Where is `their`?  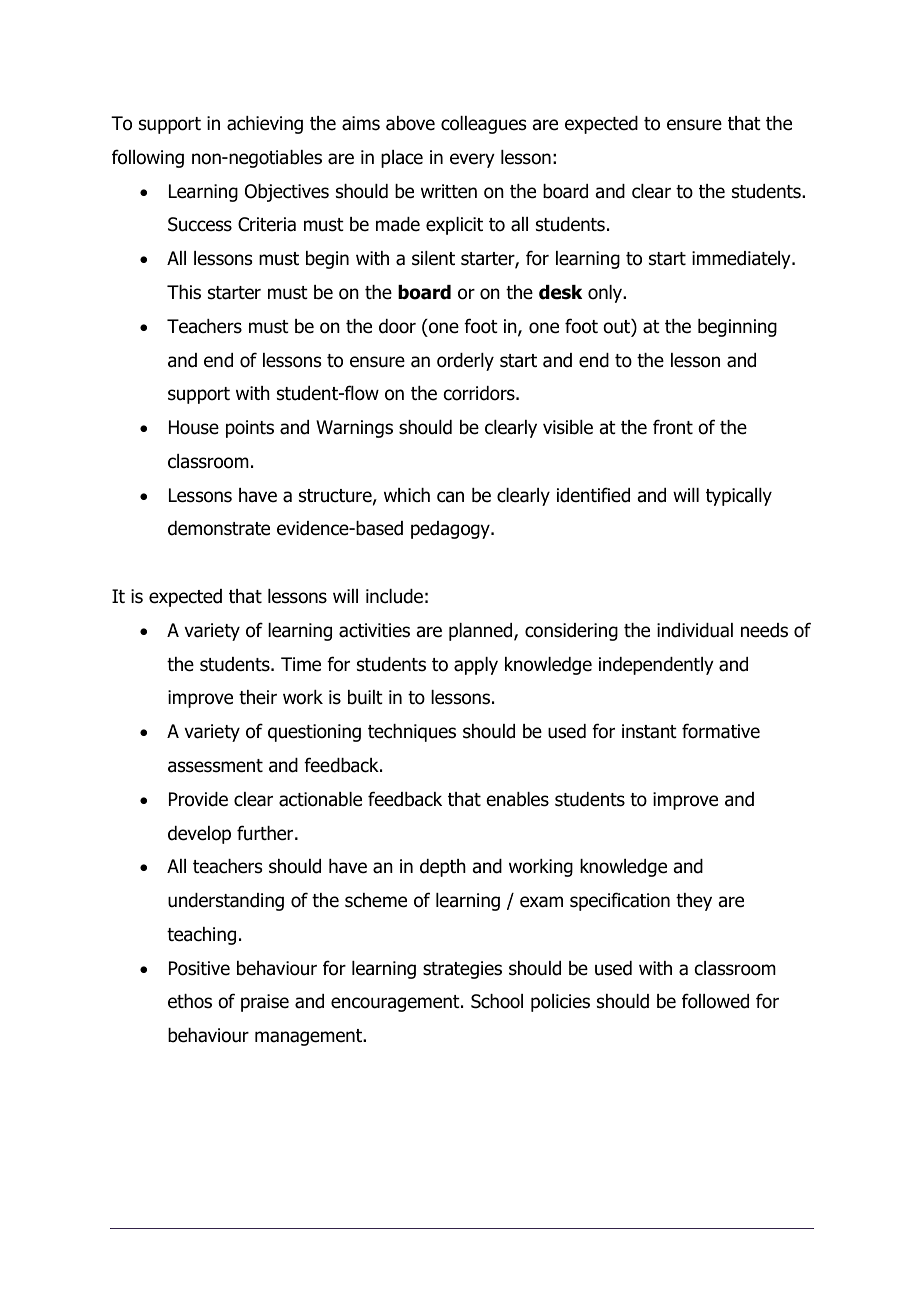
their is located at coordinates (258, 697).
